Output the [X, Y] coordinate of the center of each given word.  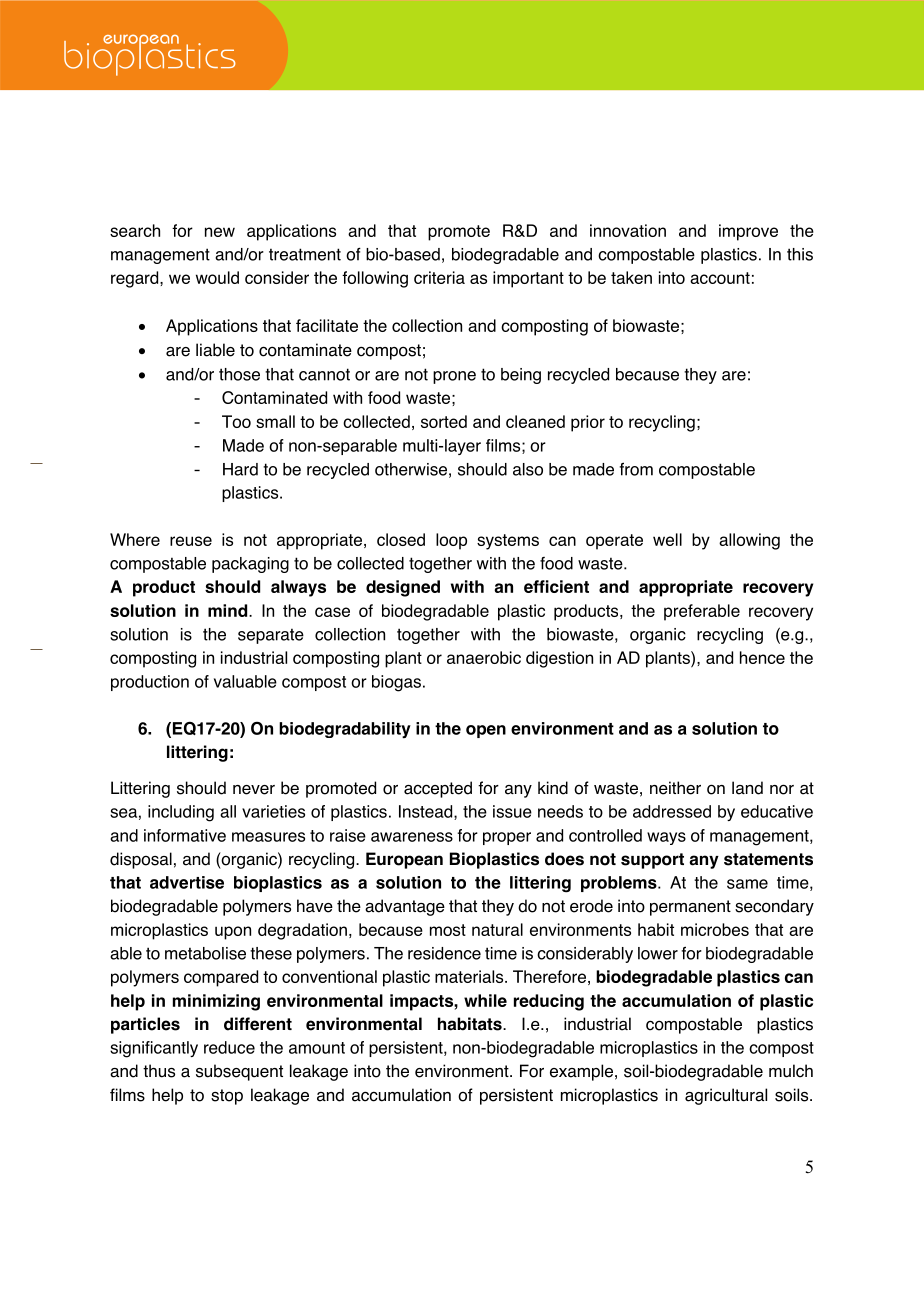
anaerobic [484, 657]
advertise [187, 882]
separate [271, 636]
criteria [439, 277]
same [747, 884]
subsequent [239, 1072]
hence [762, 657]
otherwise [411, 469]
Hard [240, 469]
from [636, 469]
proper [507, 838]
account [720, 278]
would [217, 277]
